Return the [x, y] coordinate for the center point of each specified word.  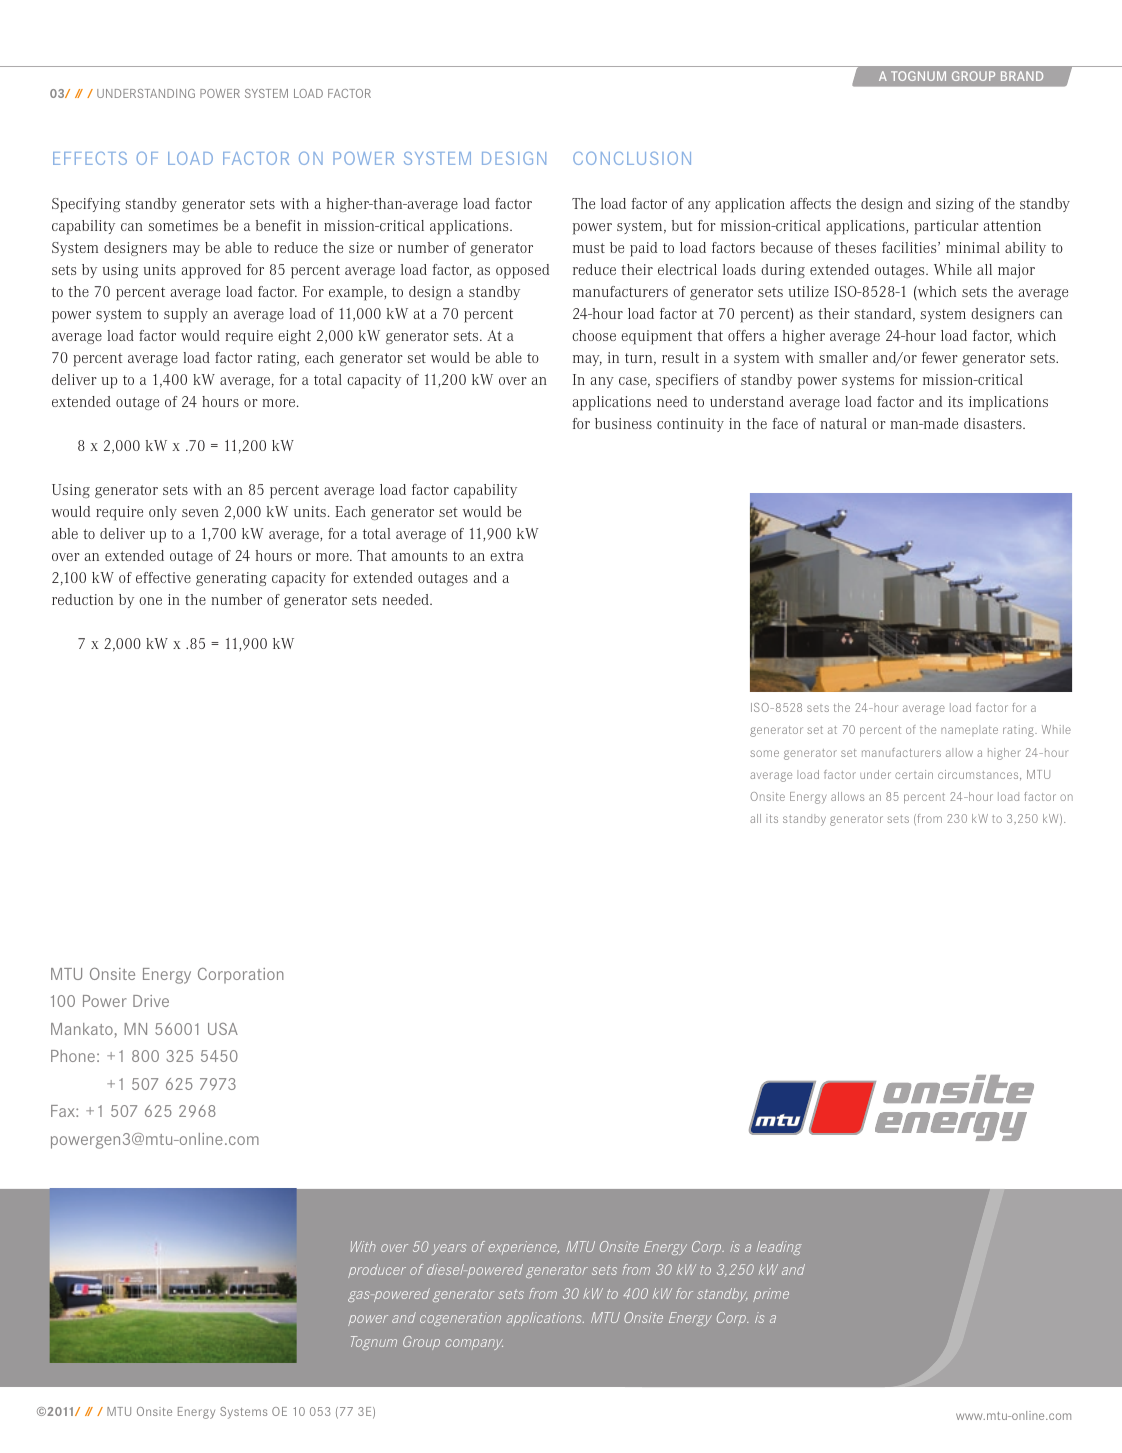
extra [507, 556]
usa [223, 1029]
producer [377, 1271]
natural [843, 423]
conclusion [632, 158]
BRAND [1022, 76]
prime [771, 1295]
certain [914, 774]
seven [200, 513]
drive [151, 1001]
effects [90, 158]
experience [523, 1247]
